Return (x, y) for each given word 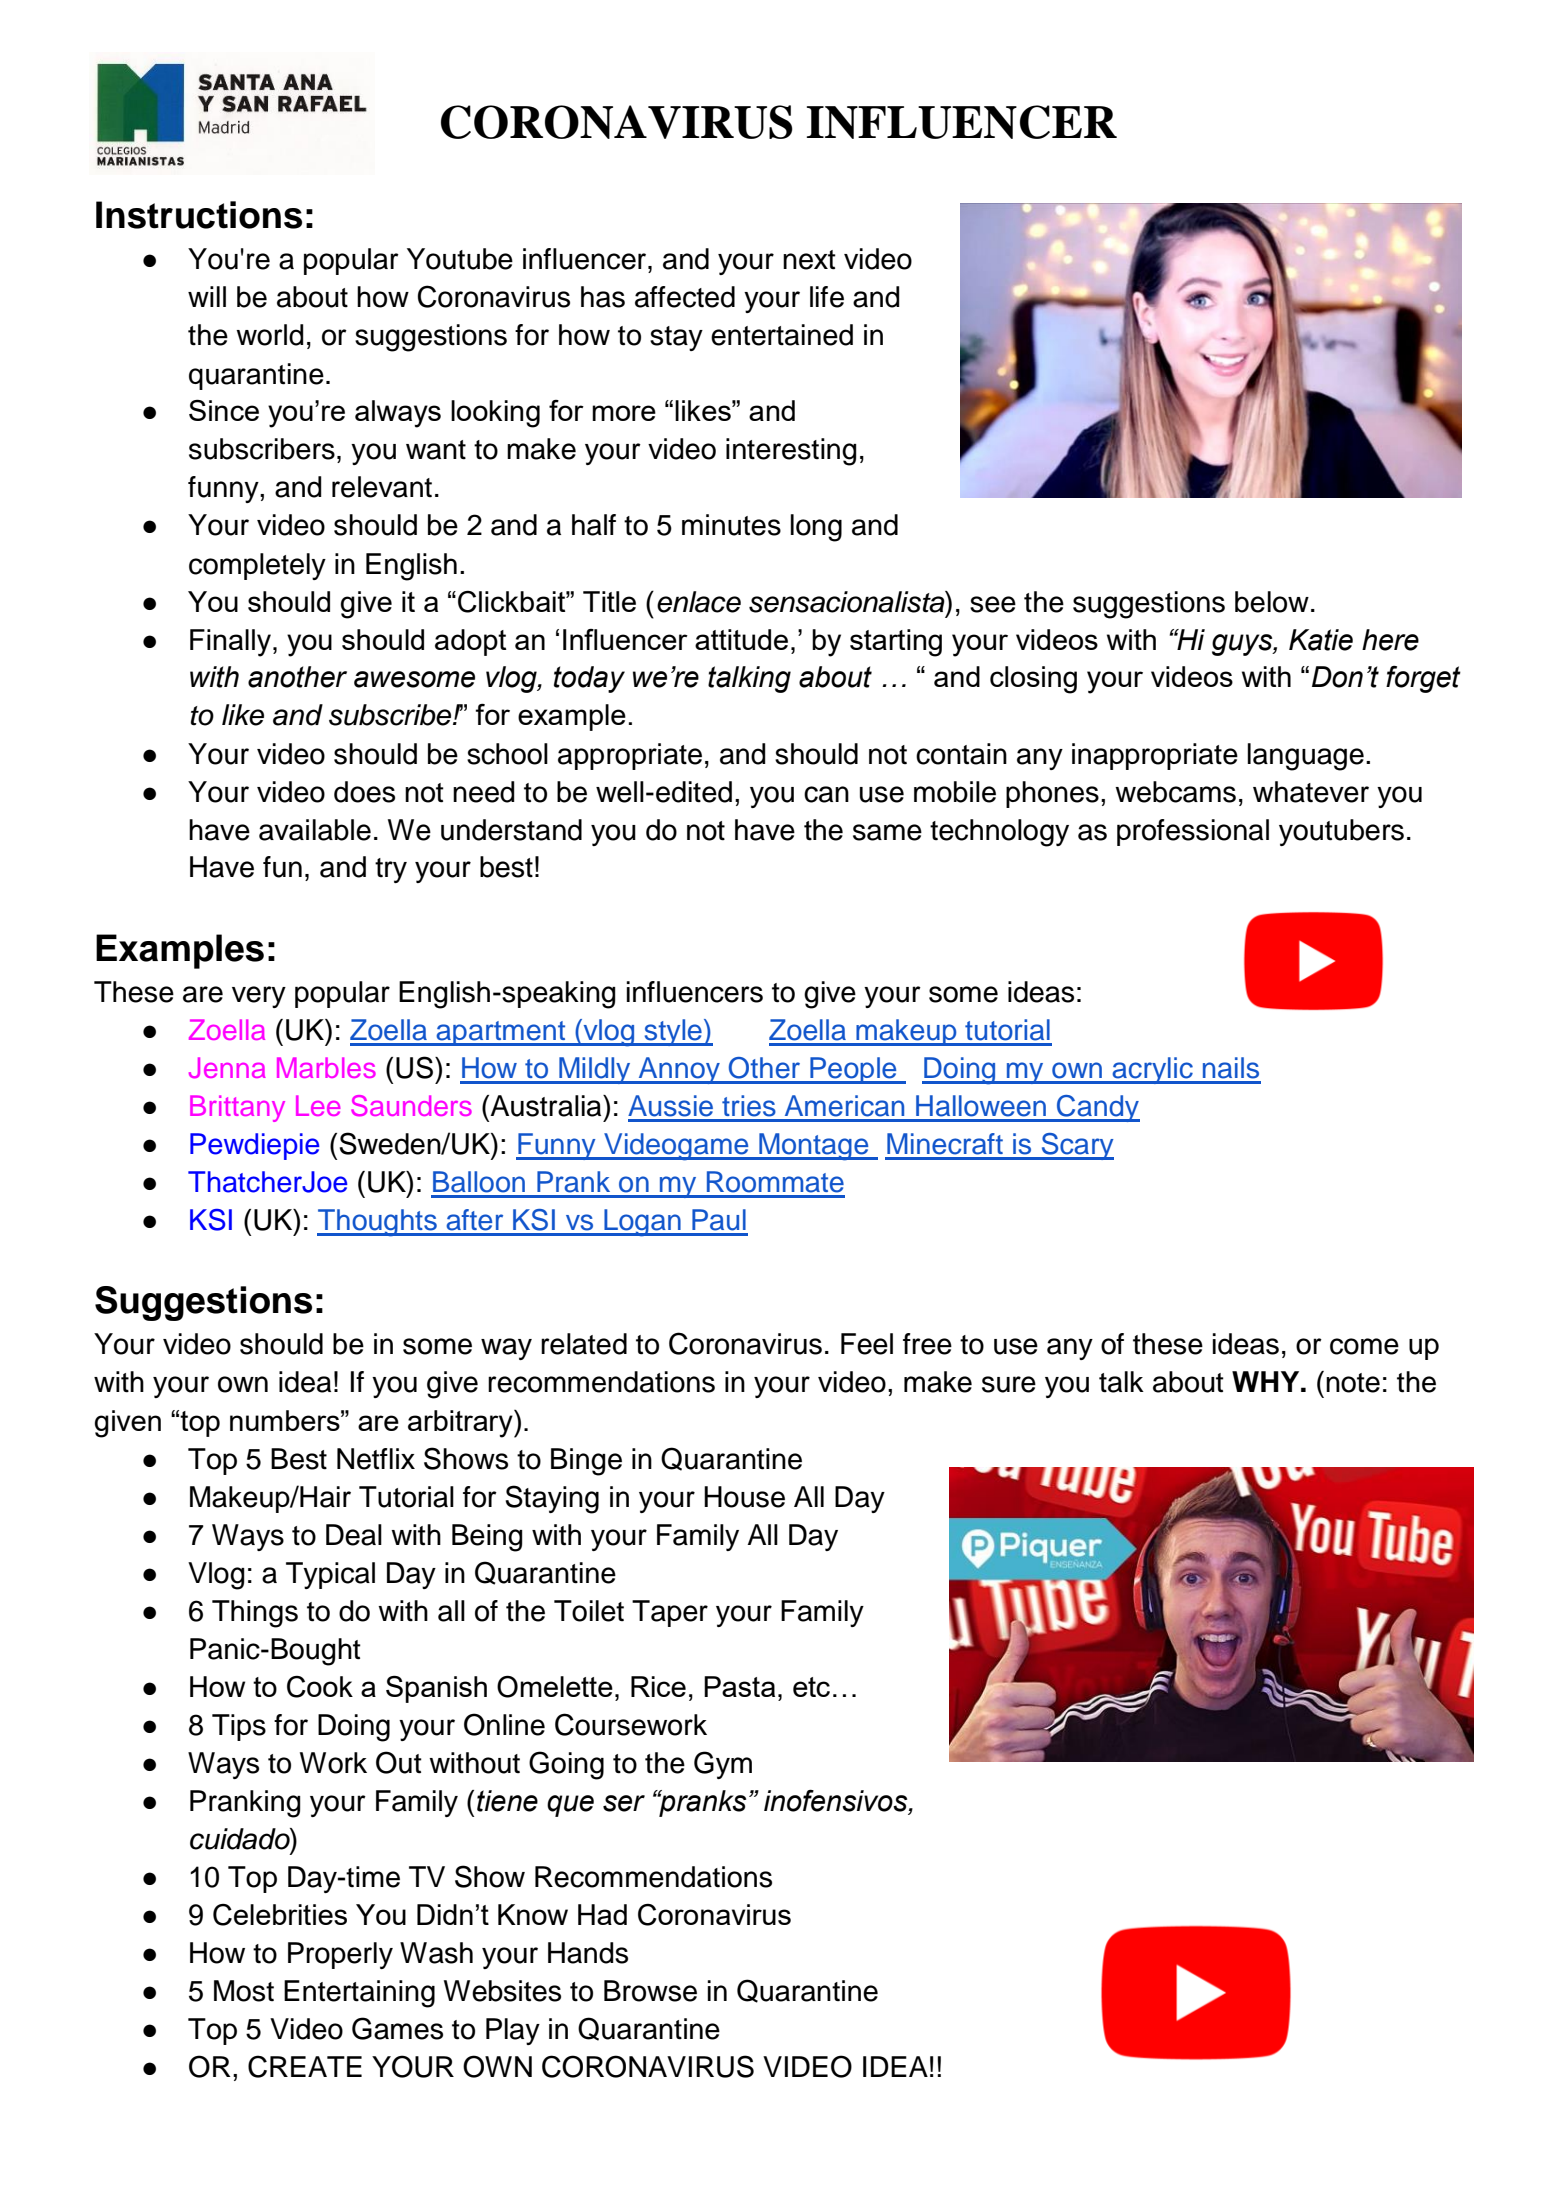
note (1353, 1383)
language (1306, 757)
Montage (814, 1147)
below (1272, 602)
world (270, 335)
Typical (330, 1575)
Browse (650, 1991)
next (809, 260)
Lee (318, 1105)
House (744, 1497)
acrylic (1152, 1070)
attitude (741, 639)
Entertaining (359, 1994)
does (364, 792)
